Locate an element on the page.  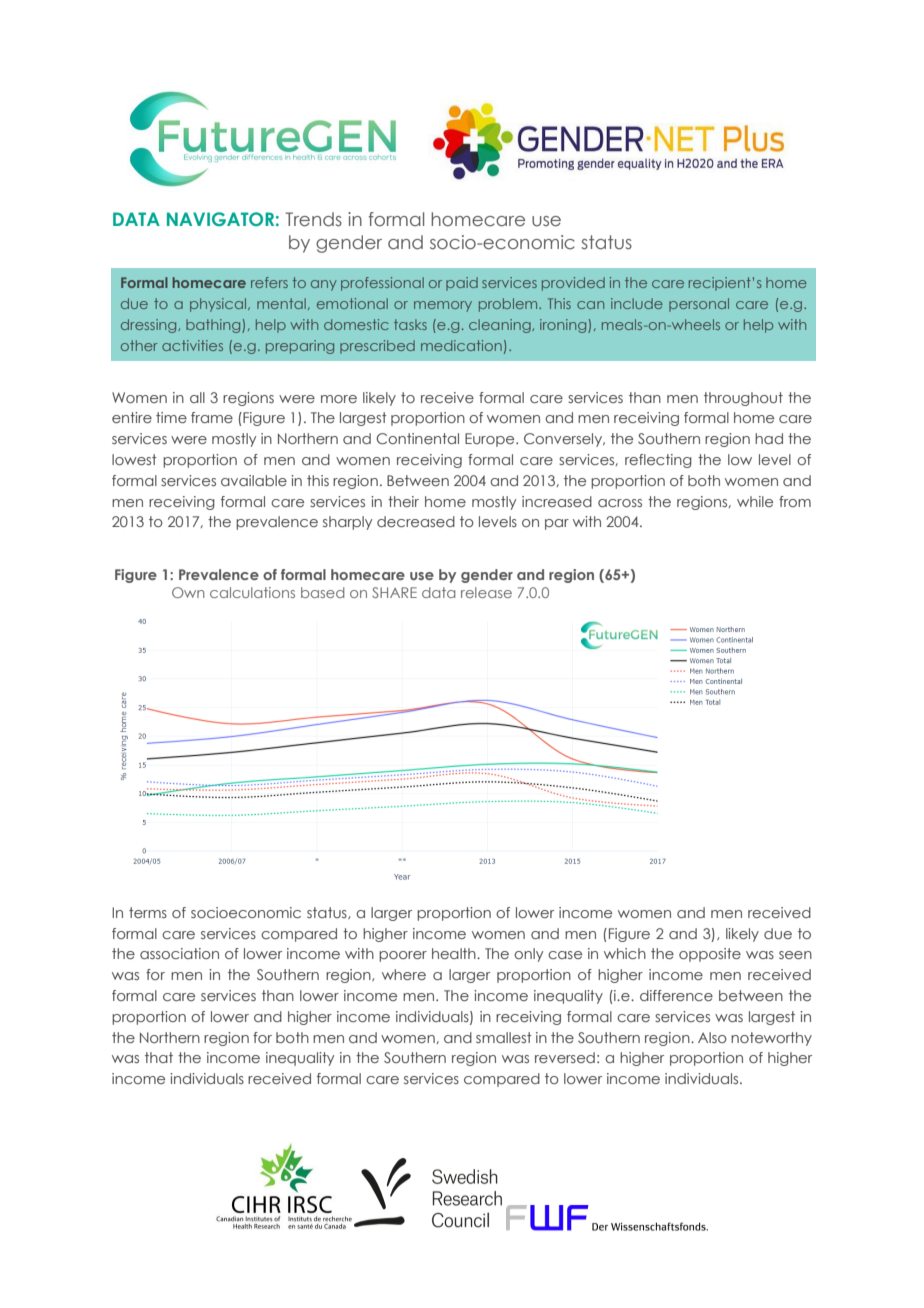
smallest is located at coordinates (504, 1037).
